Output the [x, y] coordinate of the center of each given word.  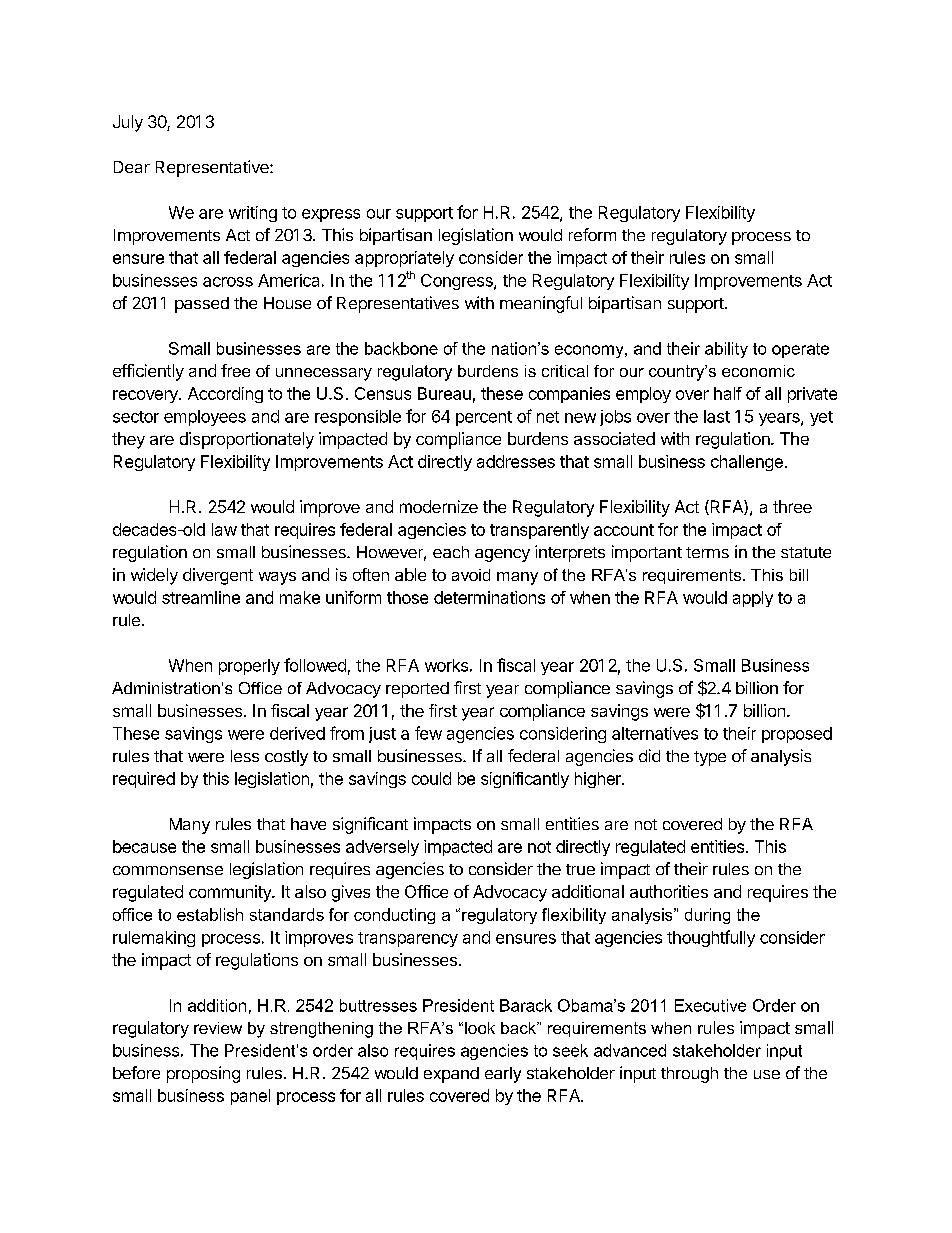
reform [592, 234]
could [431, 778]
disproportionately [247, 440]
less [245, 756]
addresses [516, 461]
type [710, 758]
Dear [132, 167]
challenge [747, 463]
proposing [203, 1074]
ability [726, 350]
